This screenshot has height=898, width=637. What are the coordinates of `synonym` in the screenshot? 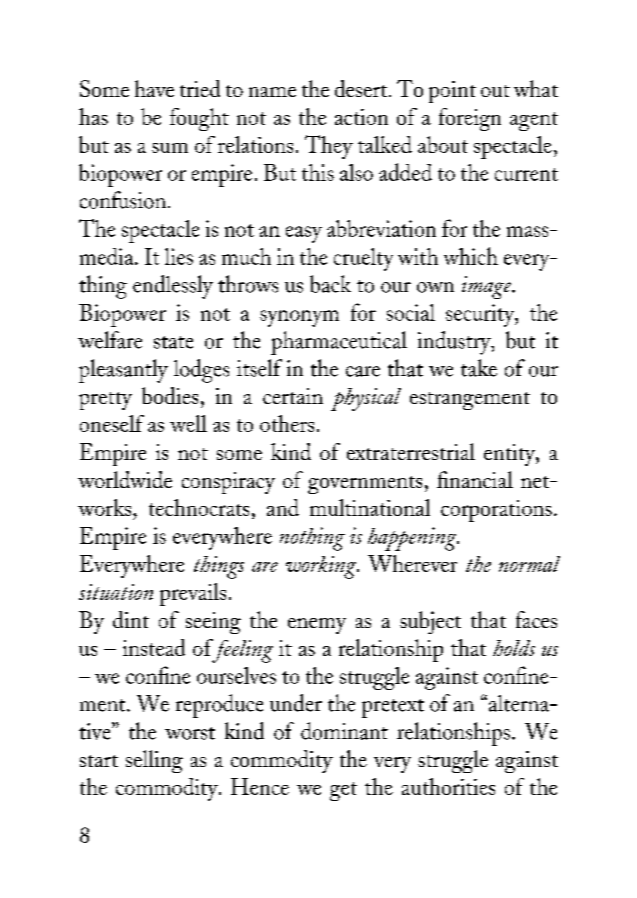 It's located at (299, 318).
